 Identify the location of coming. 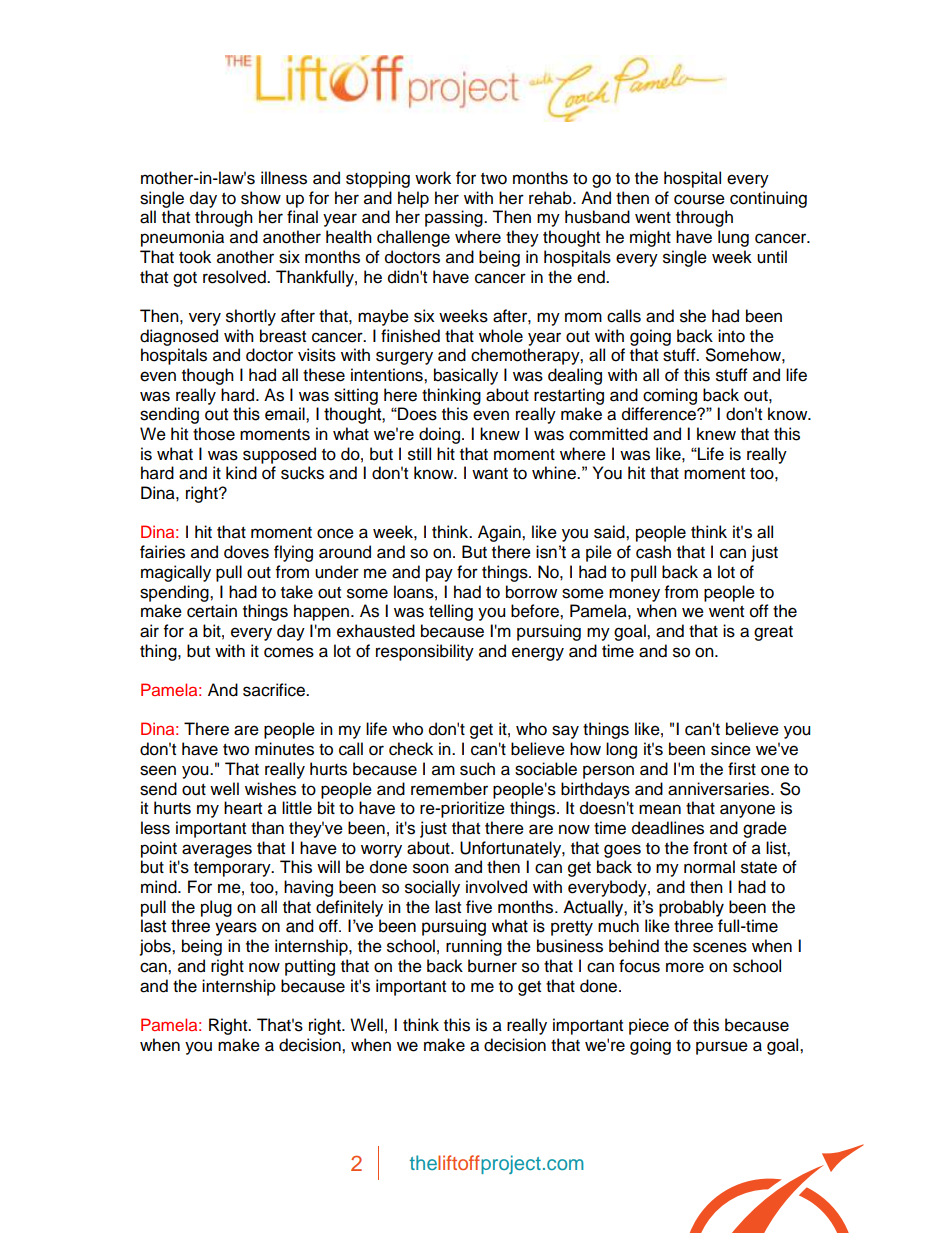
(670, 396).
